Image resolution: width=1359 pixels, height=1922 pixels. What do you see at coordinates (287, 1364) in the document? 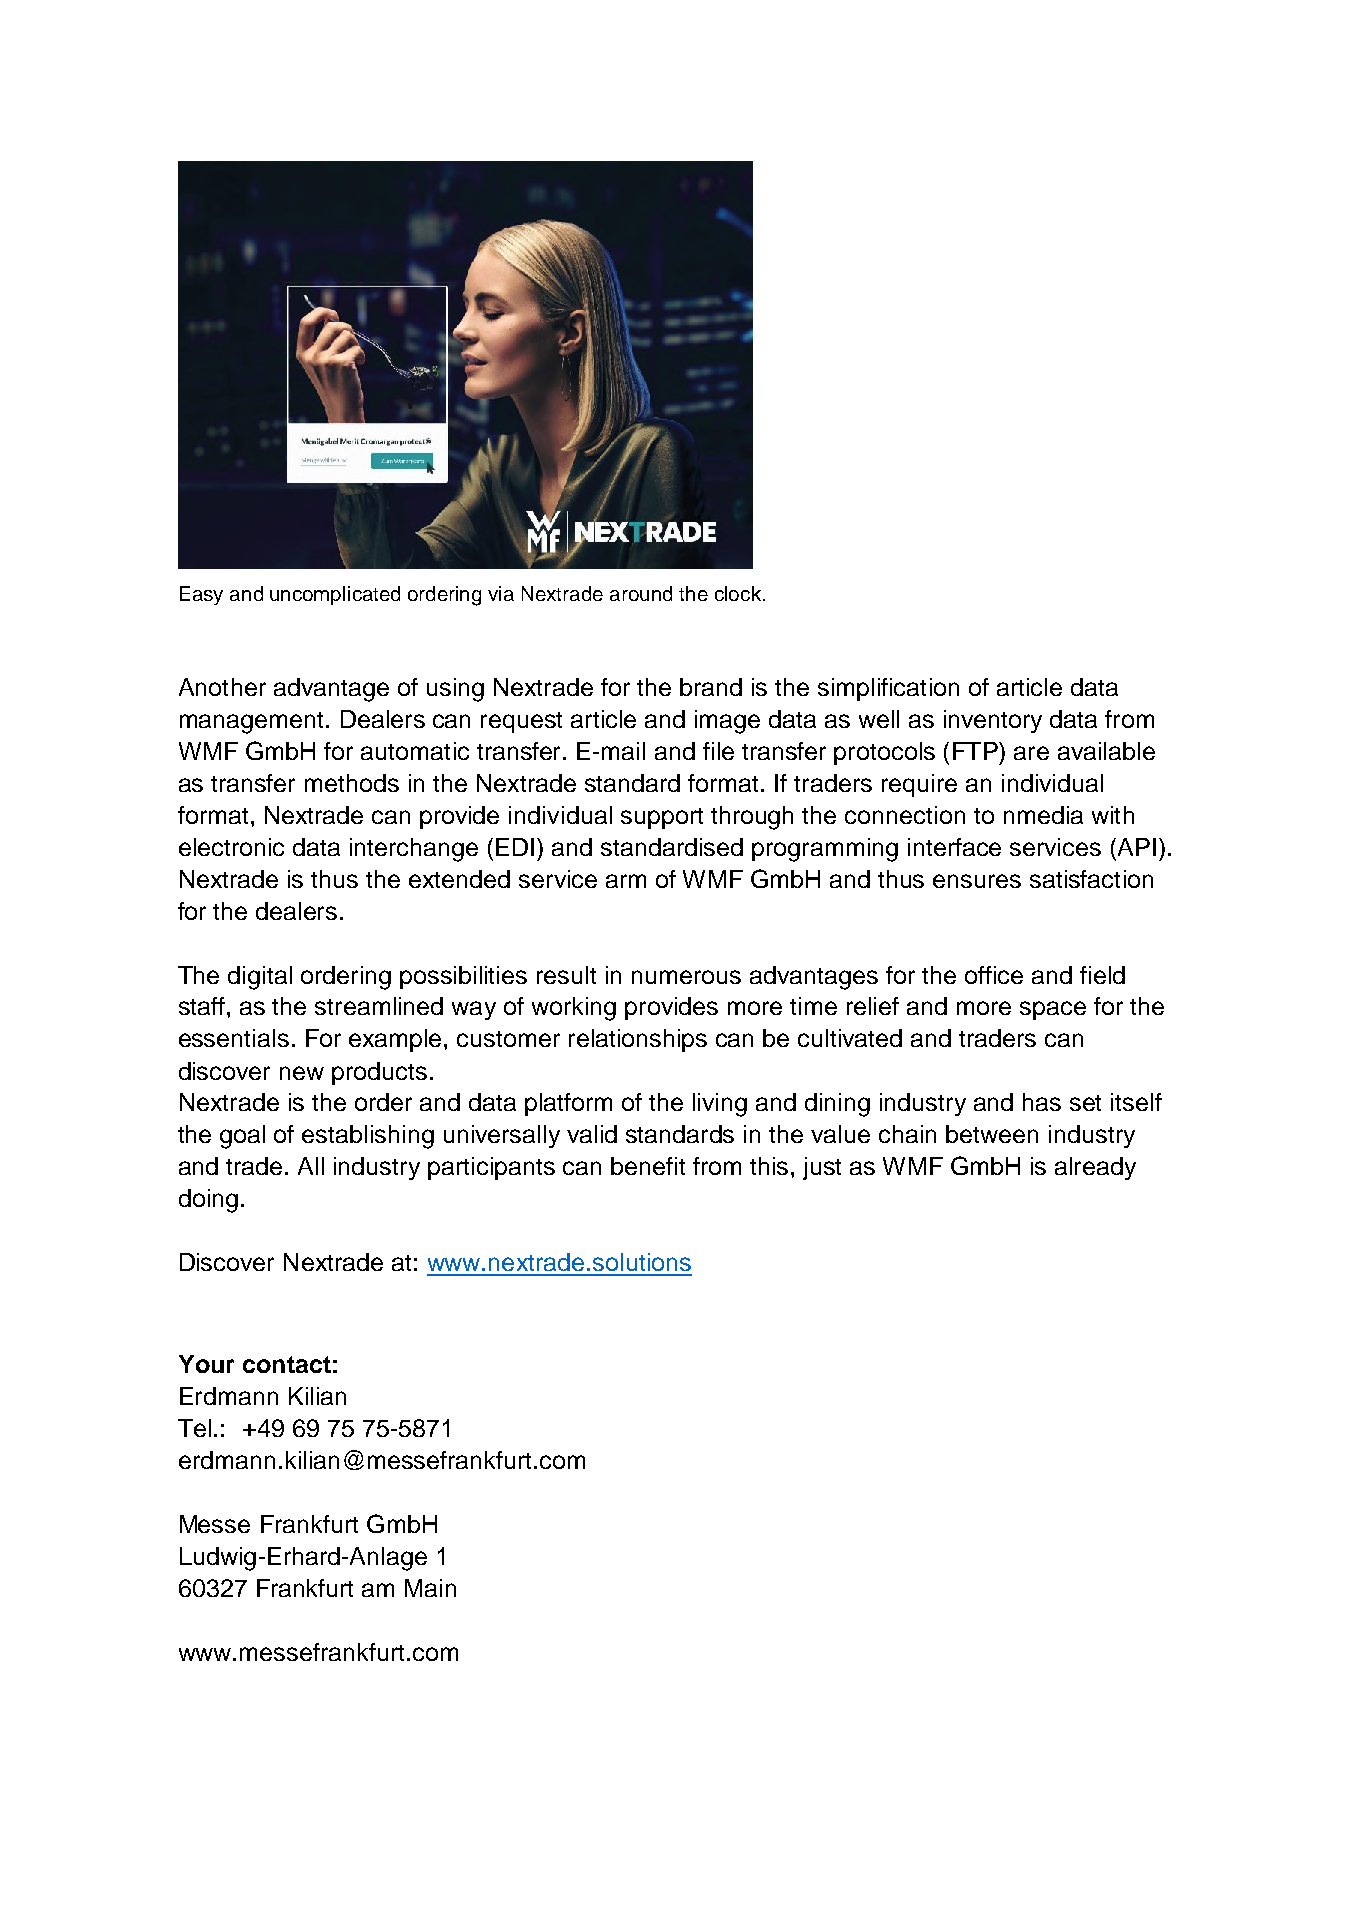
I see `contact` at bounding box center [287, 1364].
